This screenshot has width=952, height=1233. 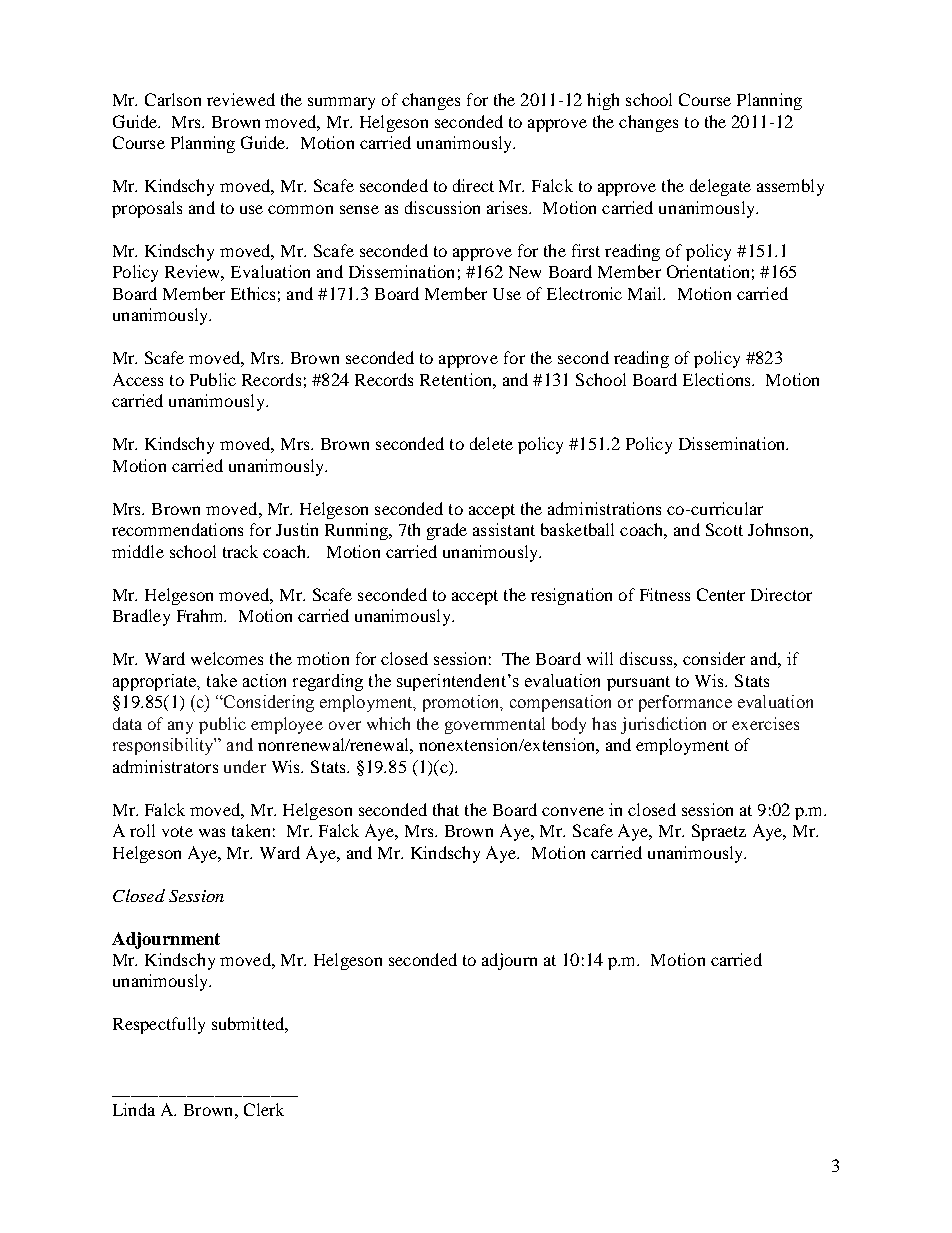 What do you see at coordinates (264, 1109) in the screenshot?
I see `Clerk` at bounding box center [264, 1109].
